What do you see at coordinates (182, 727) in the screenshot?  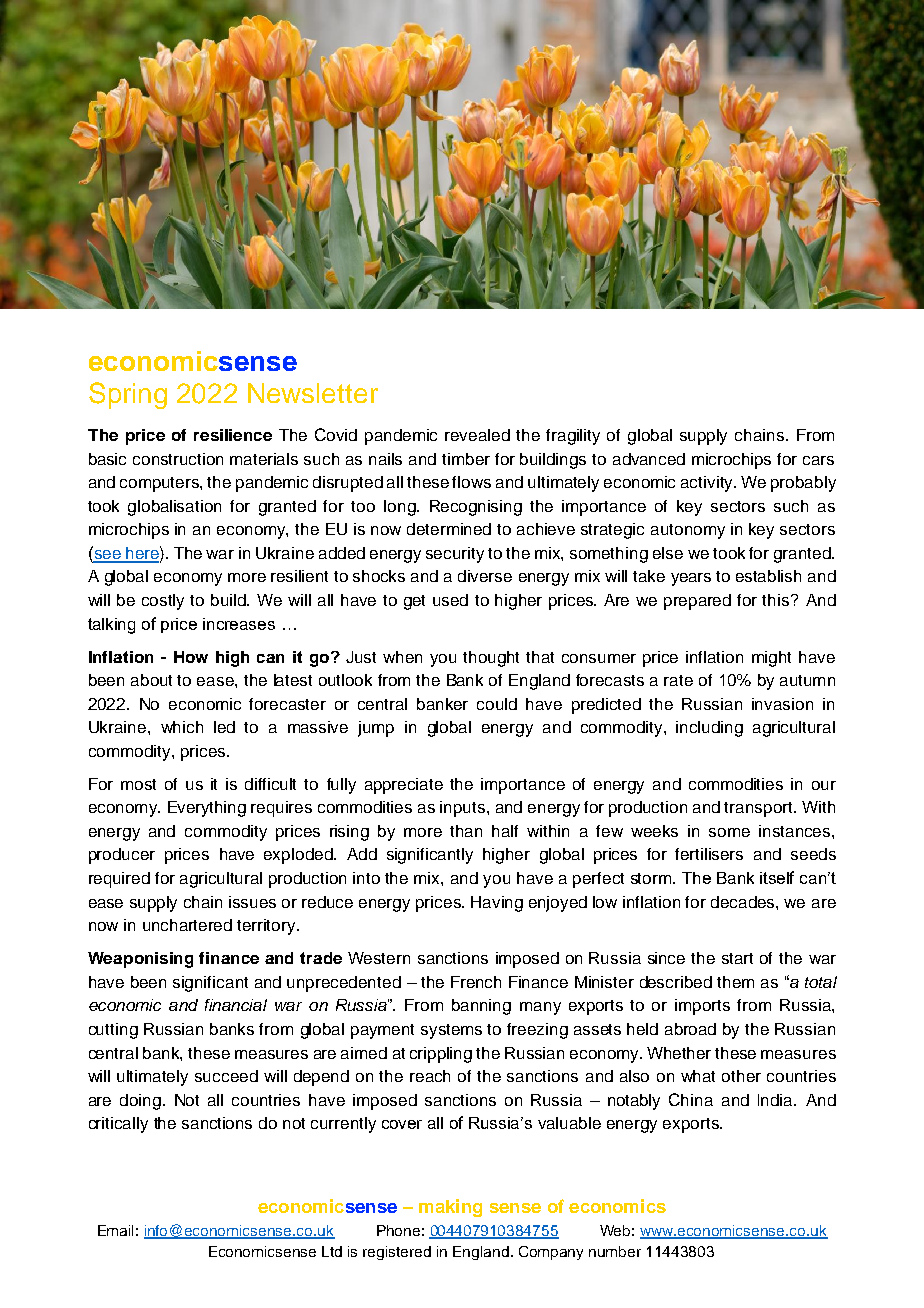 I see `which` at bounding box center [182, 727].
